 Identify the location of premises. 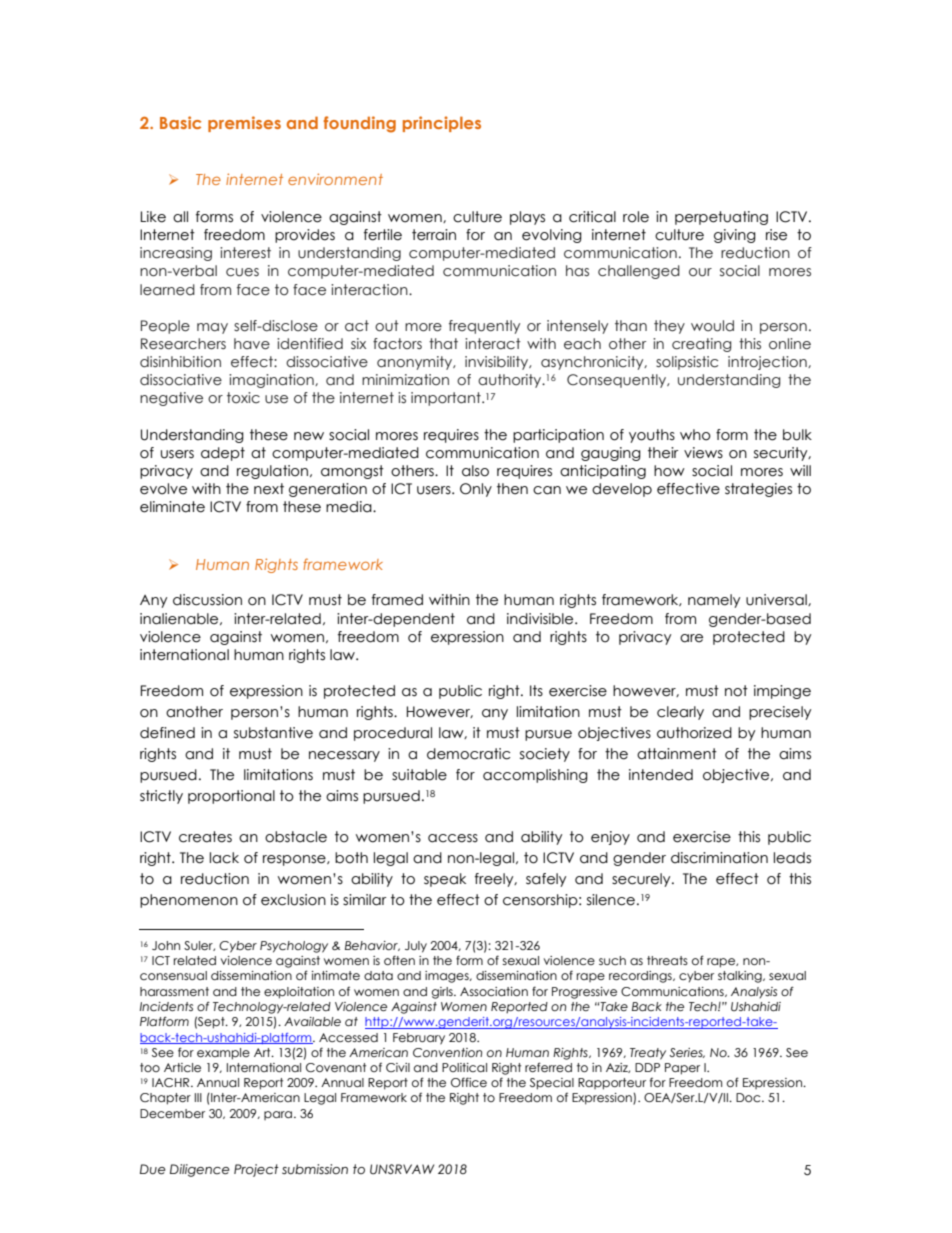
(244, 124).
